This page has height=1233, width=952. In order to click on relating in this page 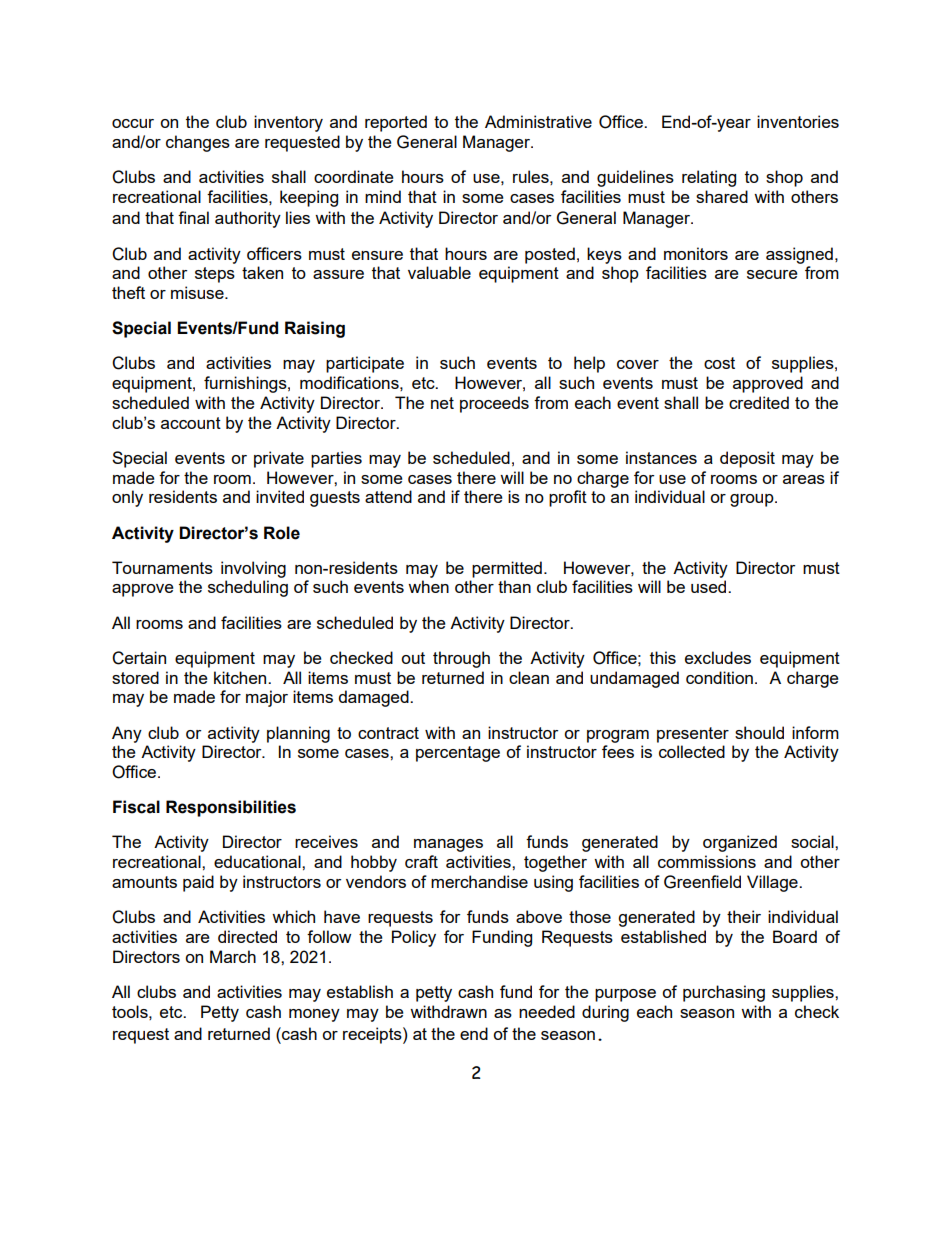, I will do `click(709, 178)`.
